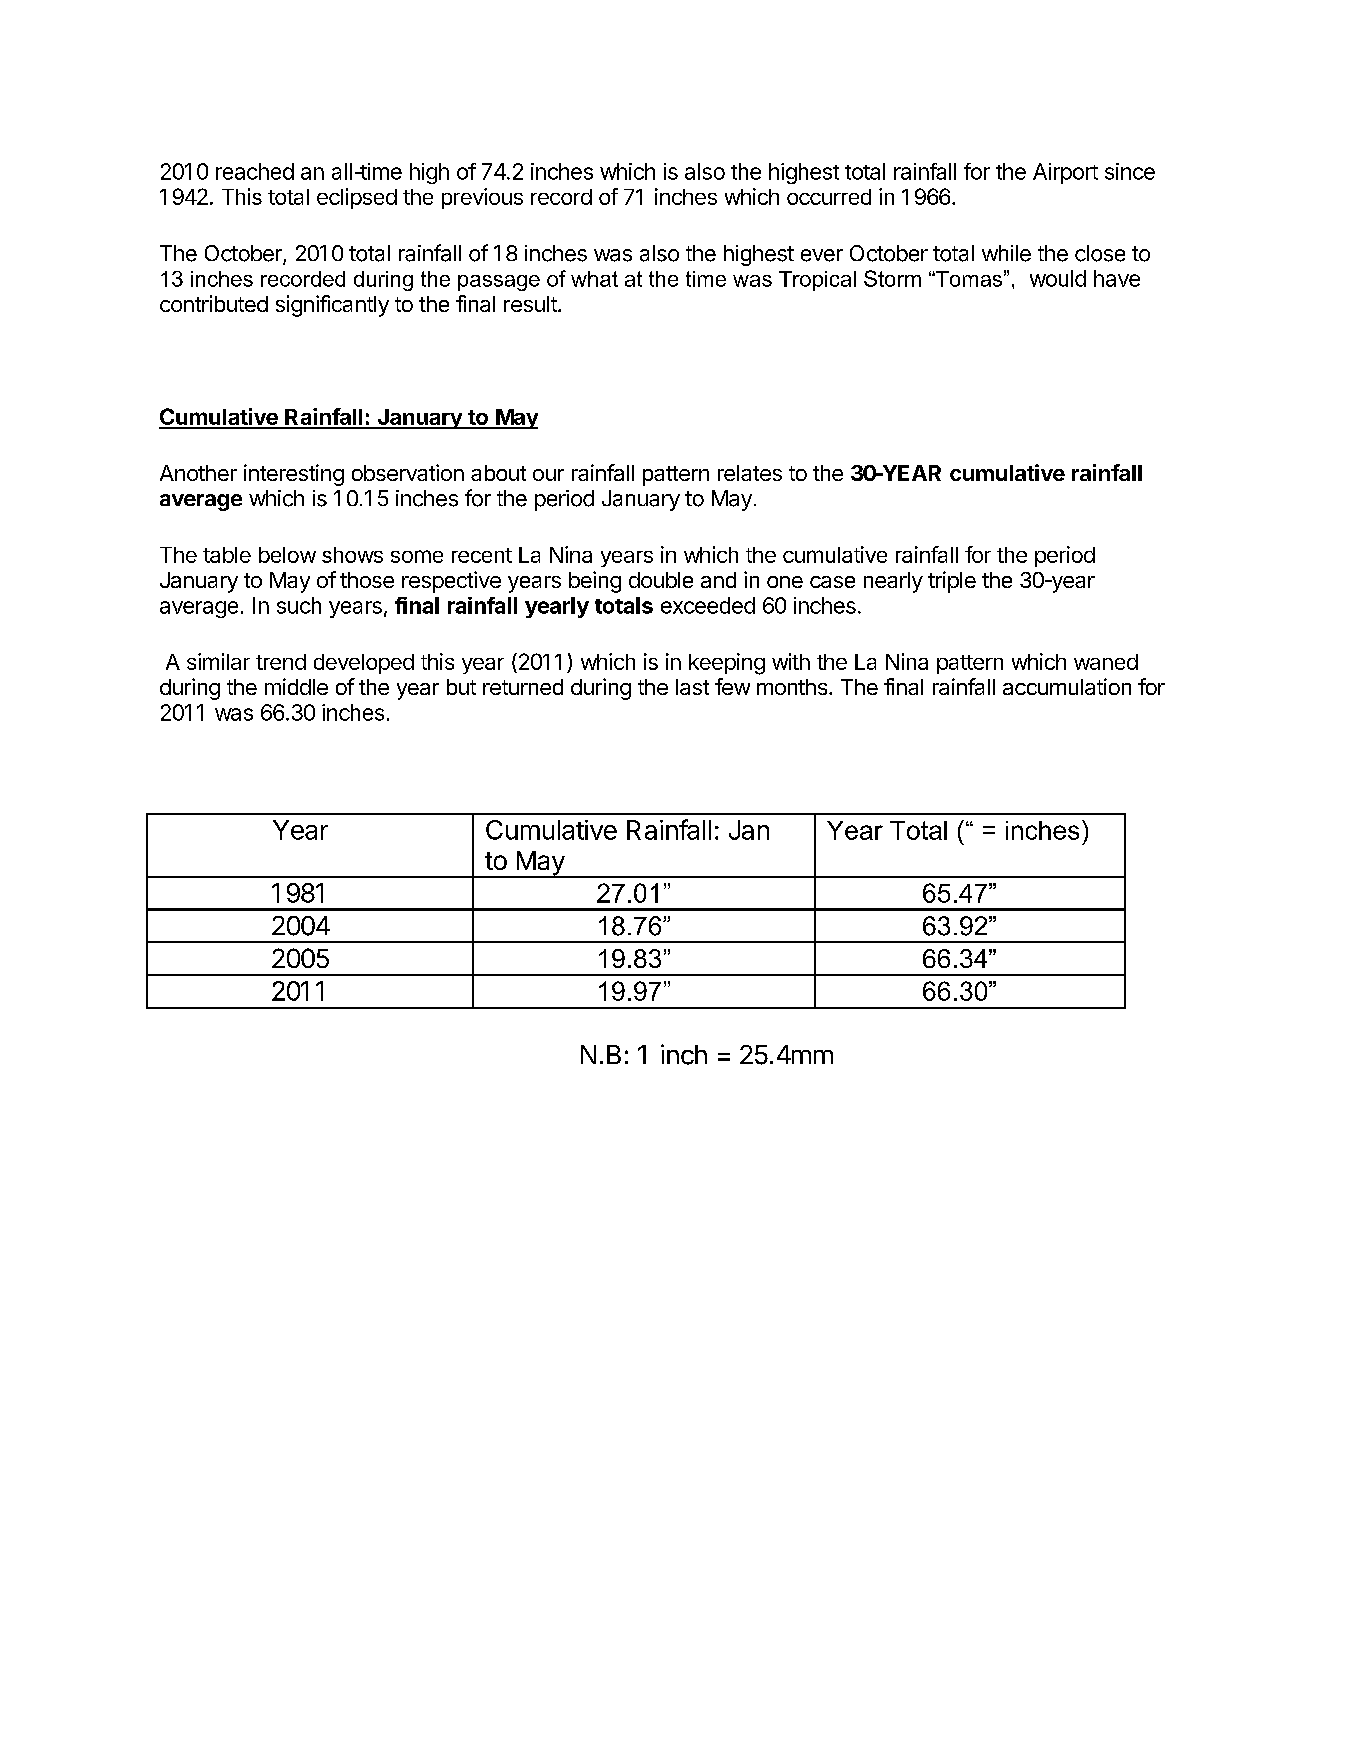 The width and height of the page is (1351, 1749). What do you see at coordinates (294, 475) in the page?
I see `interesting` at bounding box center [294, 475].
